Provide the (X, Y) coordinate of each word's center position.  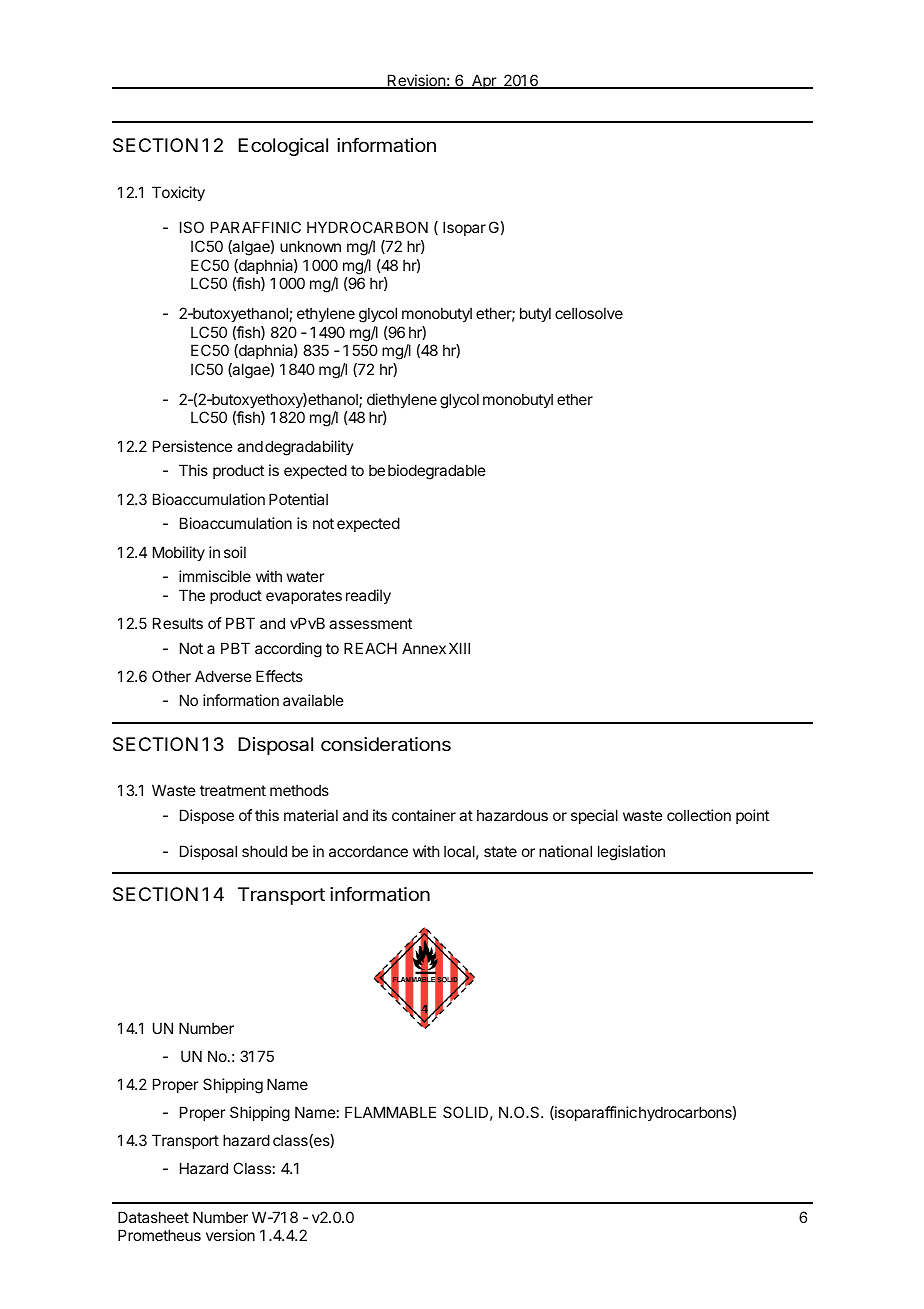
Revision (416, 81)
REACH (370, 648)
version (230, 1235)
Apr (484, 81)
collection (699, 815)
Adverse (223, 676)
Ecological (283, 147)
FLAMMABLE (390, 1112)
